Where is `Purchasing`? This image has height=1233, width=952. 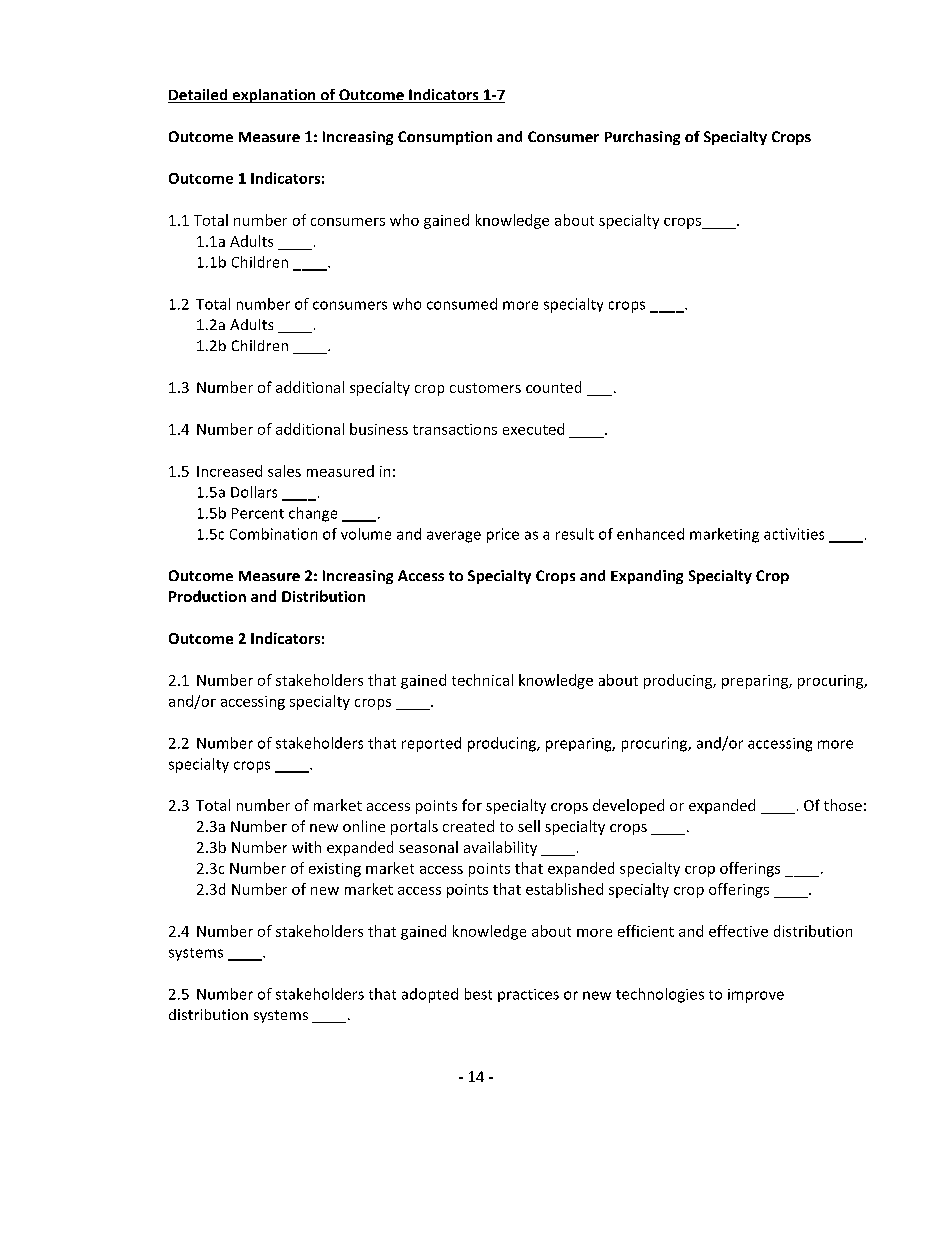
Purchasing is located at coordinates (642, 138).
